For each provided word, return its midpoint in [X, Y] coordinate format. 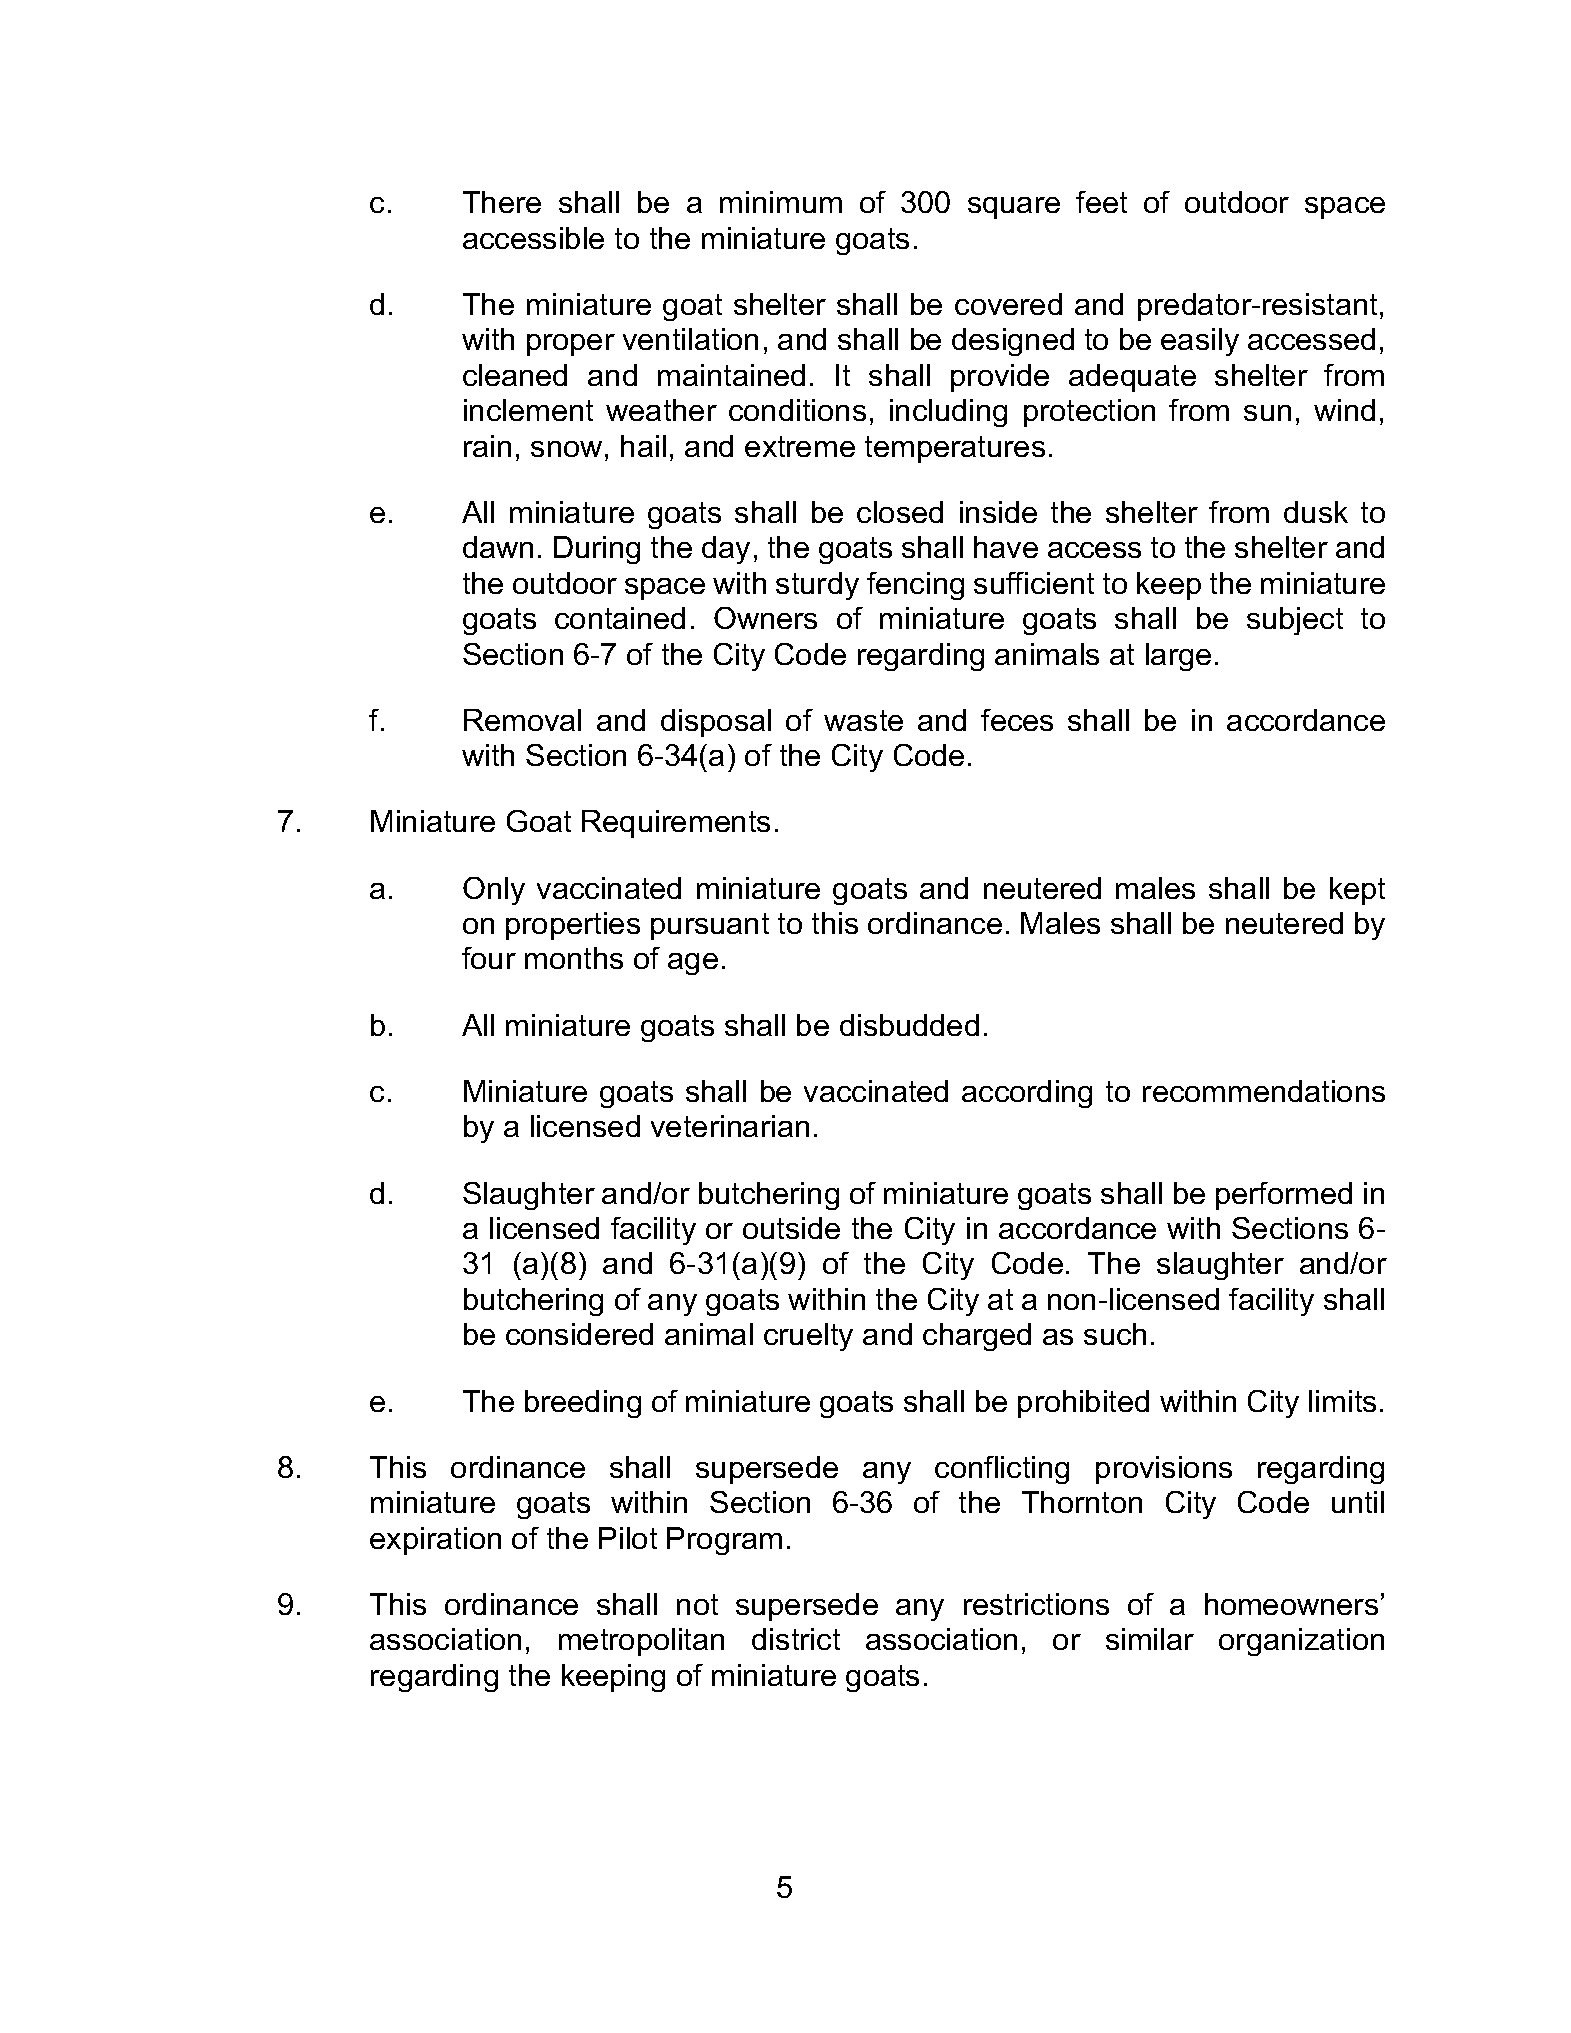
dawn [498, 547]
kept [1357, 891]
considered [579, 1334]
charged [977, 1337]
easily [1200, 342]
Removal [522, 720]
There [502, 202]
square [1014, 208]
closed [900, 512]
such [1115, 1334]
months [574, 958]
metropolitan [641, 1642]
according [1027, 1094]
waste [863, 720]
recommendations [1264, 1091]
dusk [1316, 512]
